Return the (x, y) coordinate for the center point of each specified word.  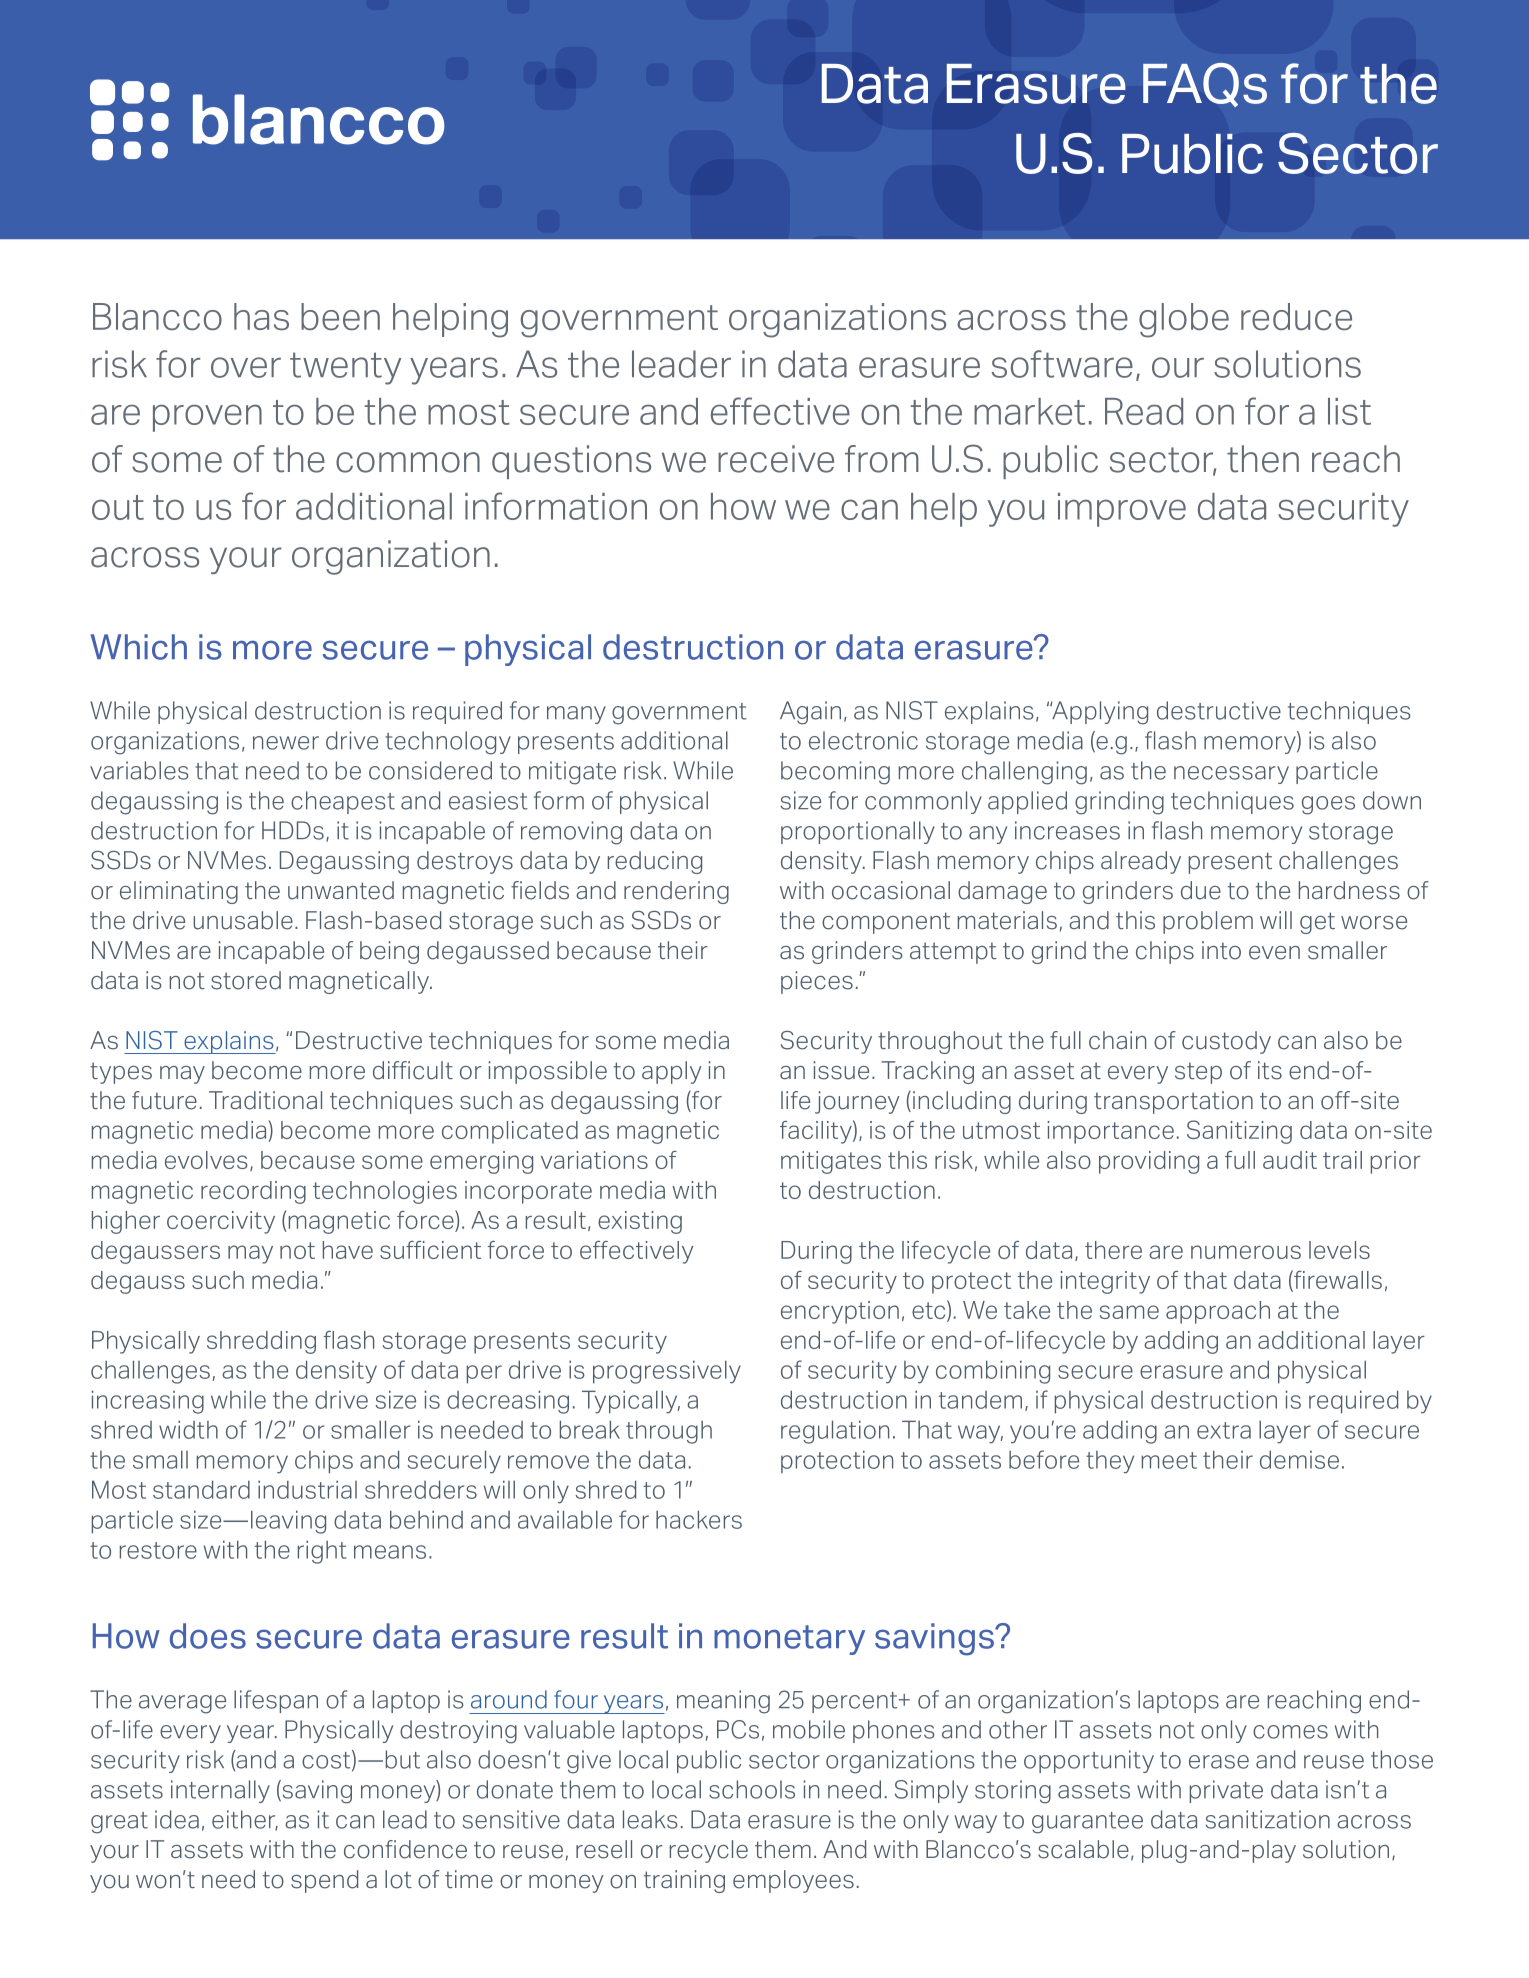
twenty (346, 368)
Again (810, 713)
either (245, 1820)
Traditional (265, 1100)
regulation (835, 1432)
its (1270, 1070)
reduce (1296, 316)
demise (1299, 1459)
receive (776, 459)
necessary (1231, 775)
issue (841, 1070)
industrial (307, 1489)
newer (286, 743)
